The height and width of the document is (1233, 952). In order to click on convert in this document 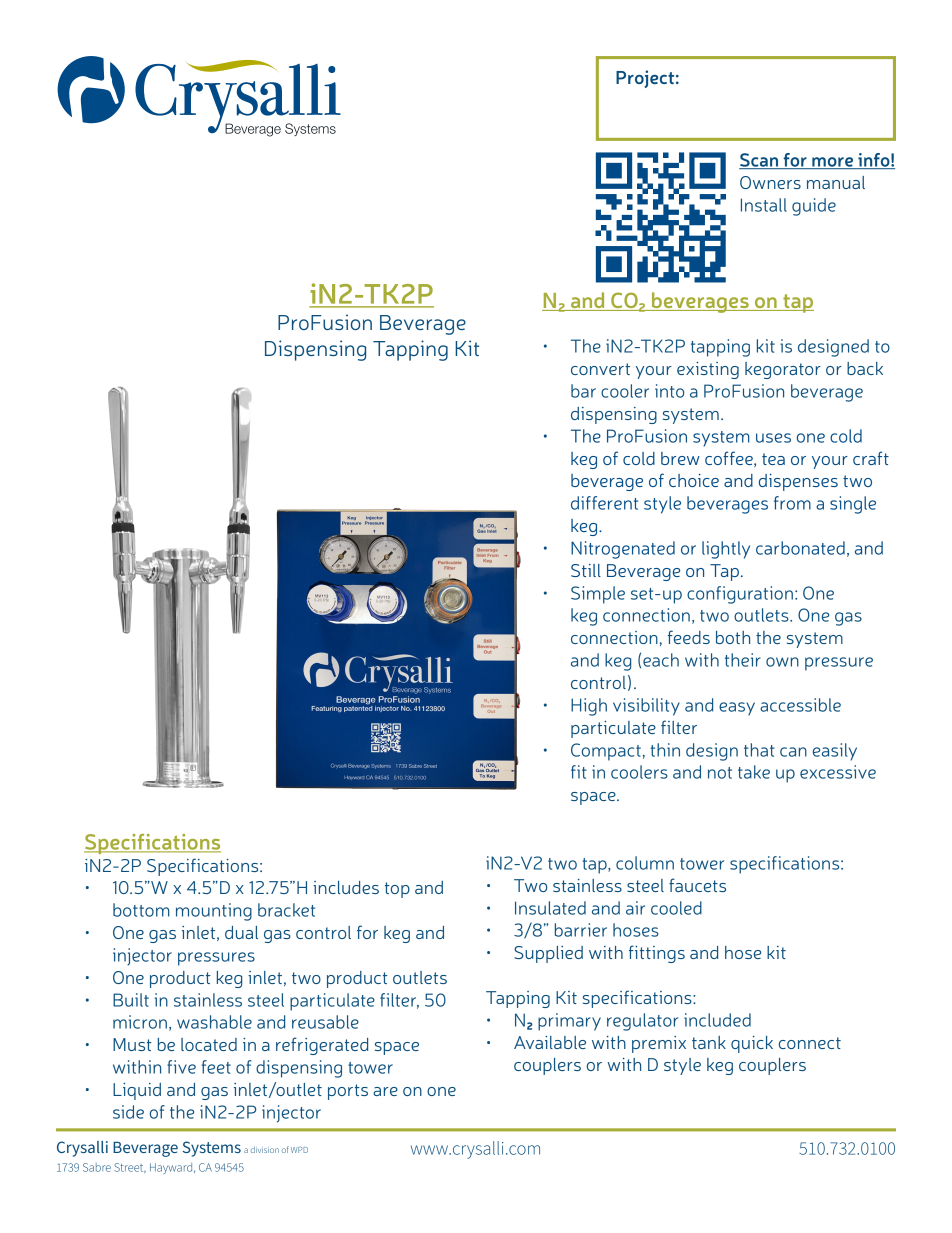, I will do `click(600, 369)`.
